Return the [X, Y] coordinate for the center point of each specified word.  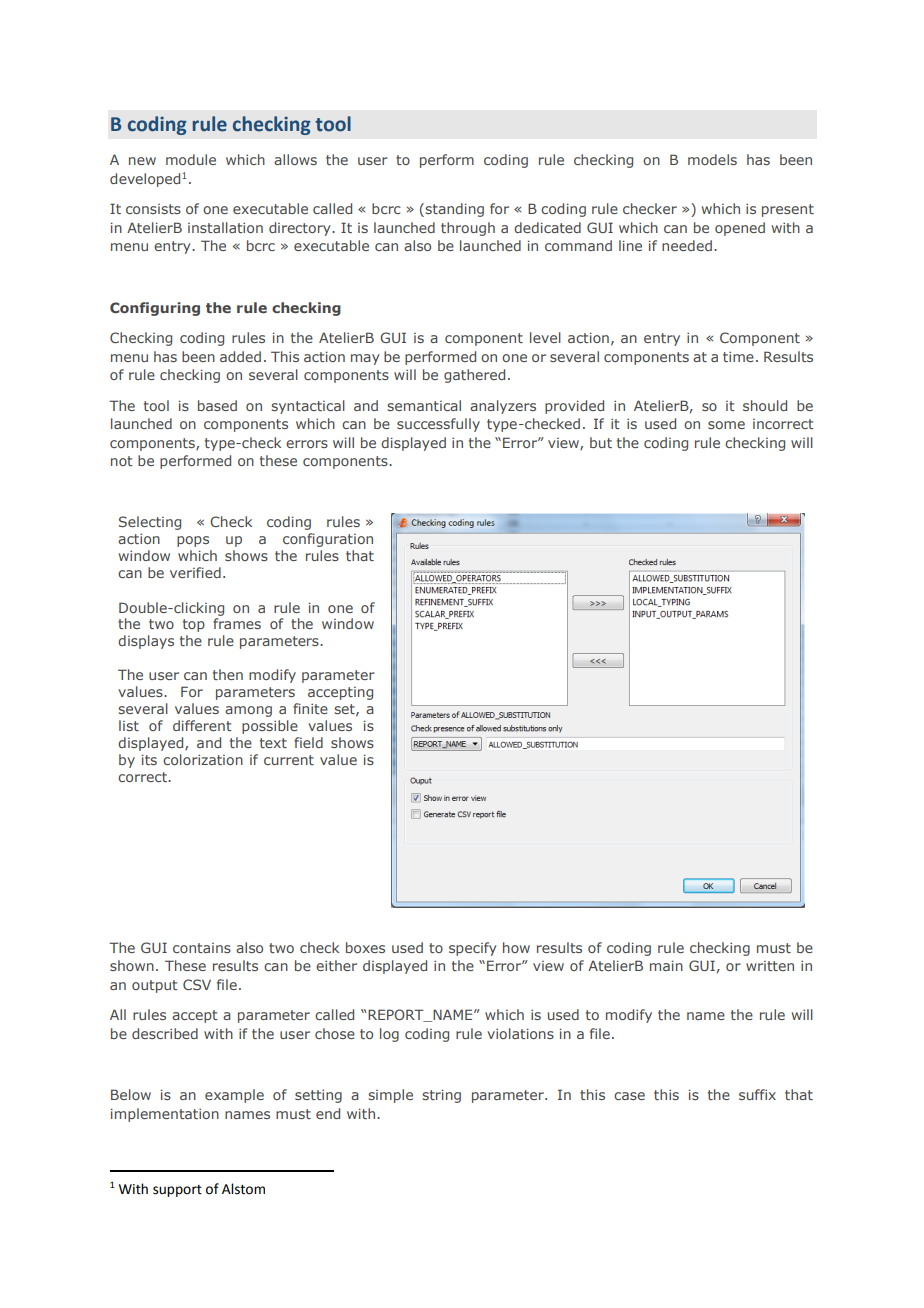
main [666, 965]
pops [193, 541]
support [177, 1191]
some [726, 425]
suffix [757, 1094]
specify [473, 949]
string [441, 1096]
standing [454, 210]
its [149, 759]
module [191, 159]
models [712, 159]
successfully [438, 425]
